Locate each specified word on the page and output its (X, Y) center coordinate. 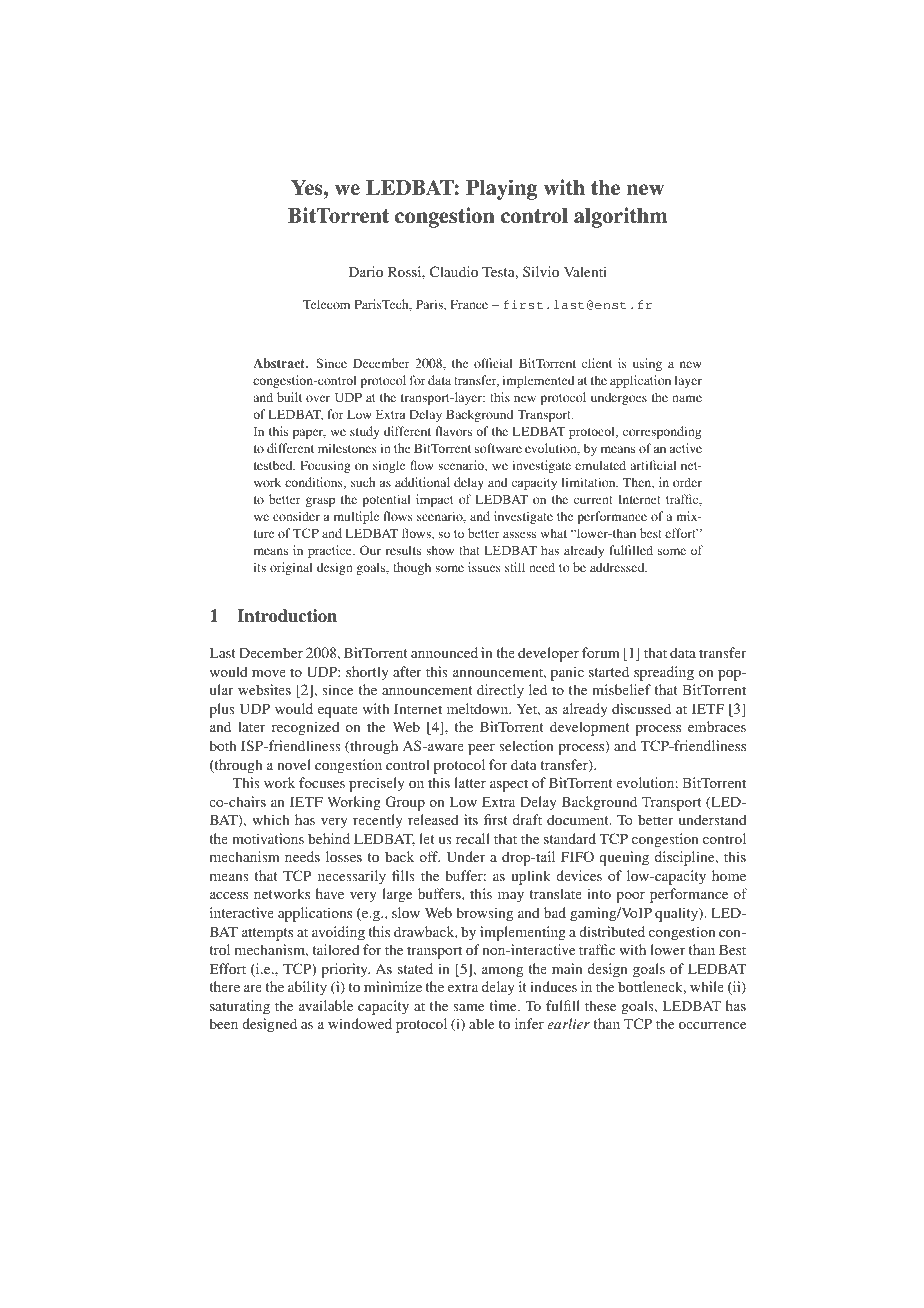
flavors (454, 431)
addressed (618, 567)
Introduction (287, 616)
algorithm (621, 217)
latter (470, 782)
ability (307, 988)
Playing (502, 189)
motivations (268, 838)
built (289, 397)
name (687, 398)
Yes (308, 188)
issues (484, 567)
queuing (624, 858)
